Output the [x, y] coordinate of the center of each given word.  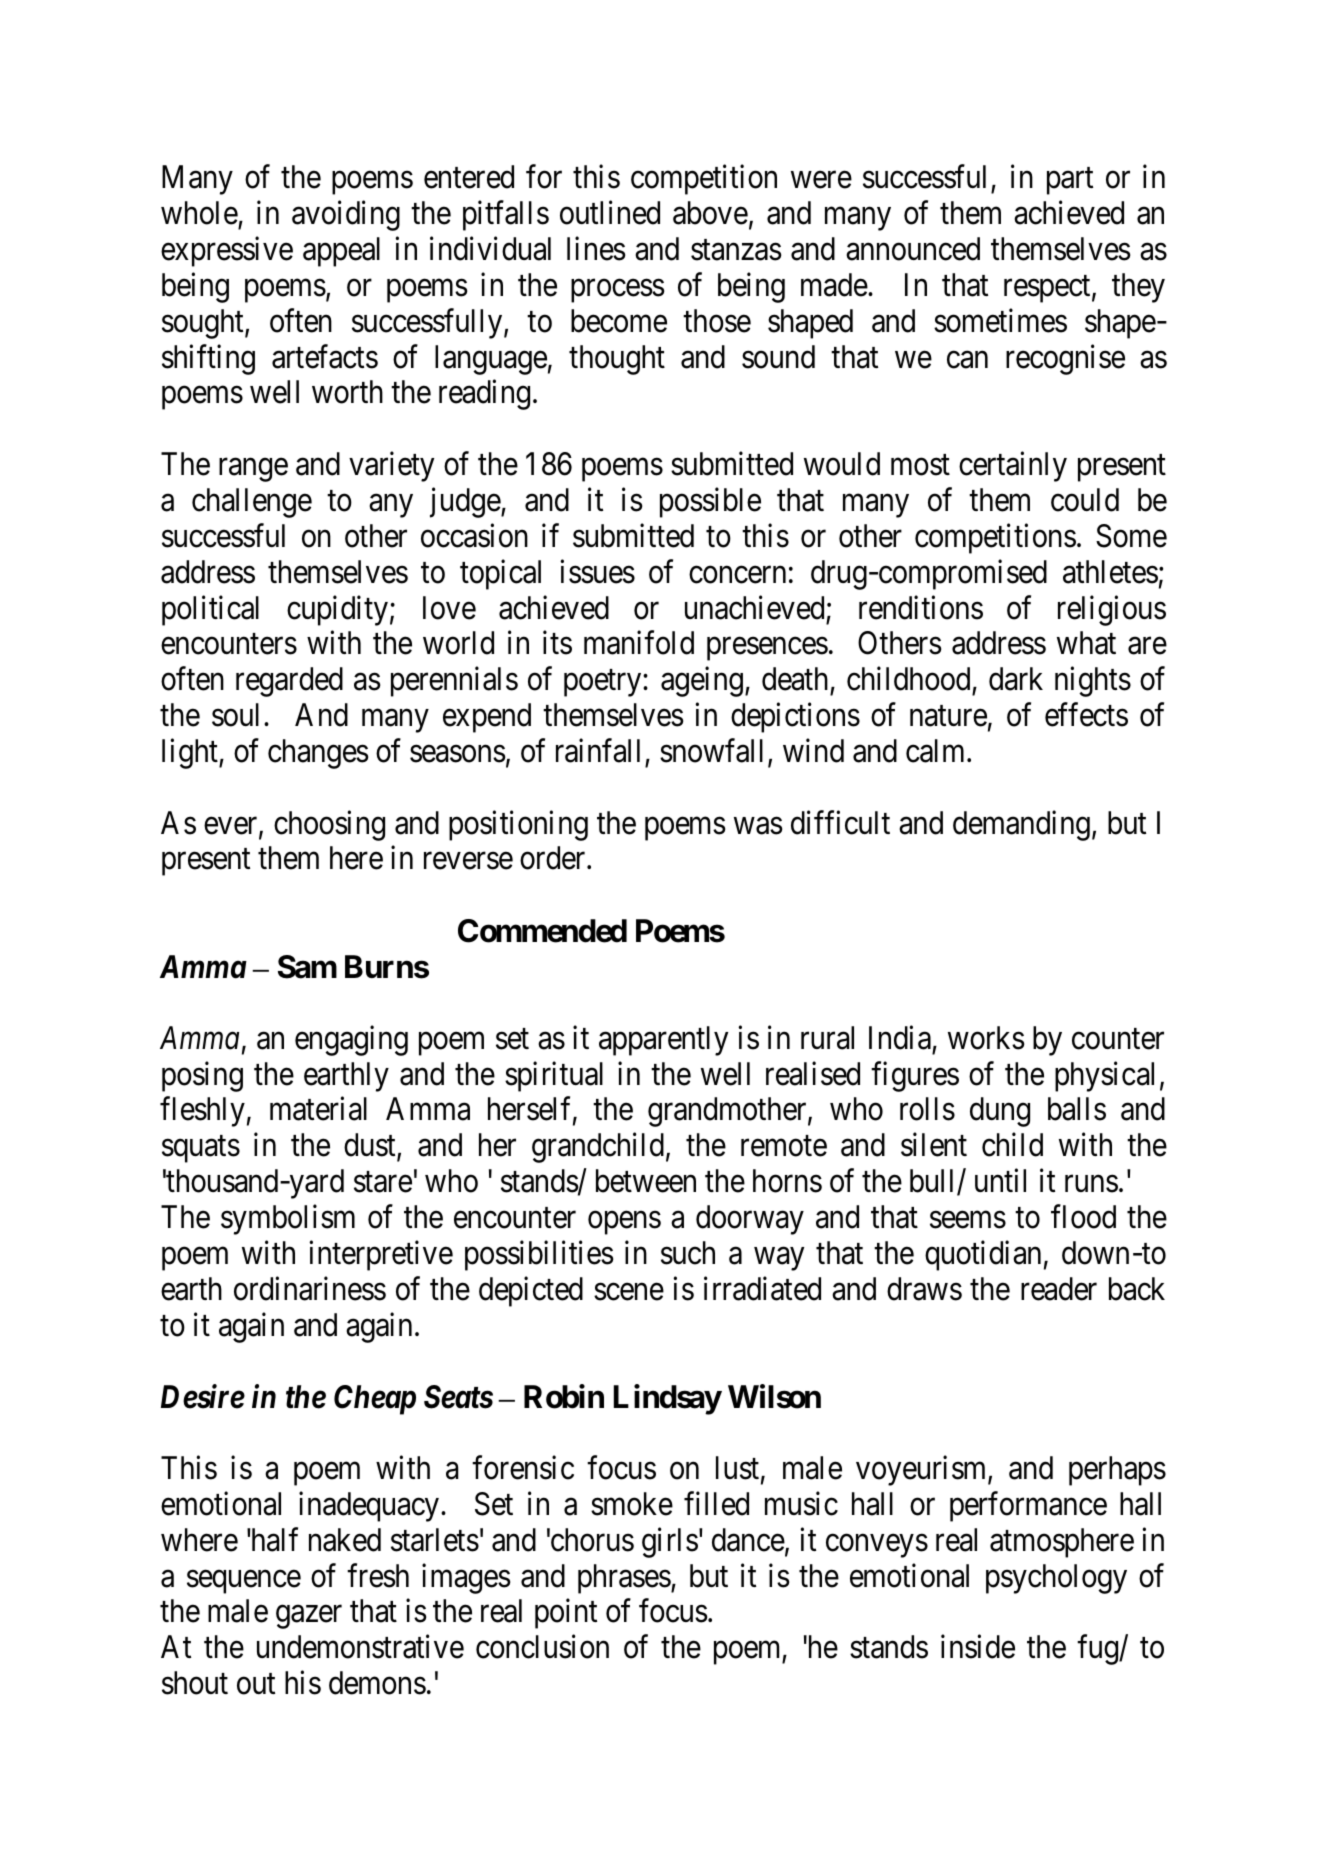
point [566, 1614]
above [710, 213]
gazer [309, 1617]
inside [978, 1647]
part [1070, 181]
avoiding [346, 216]
